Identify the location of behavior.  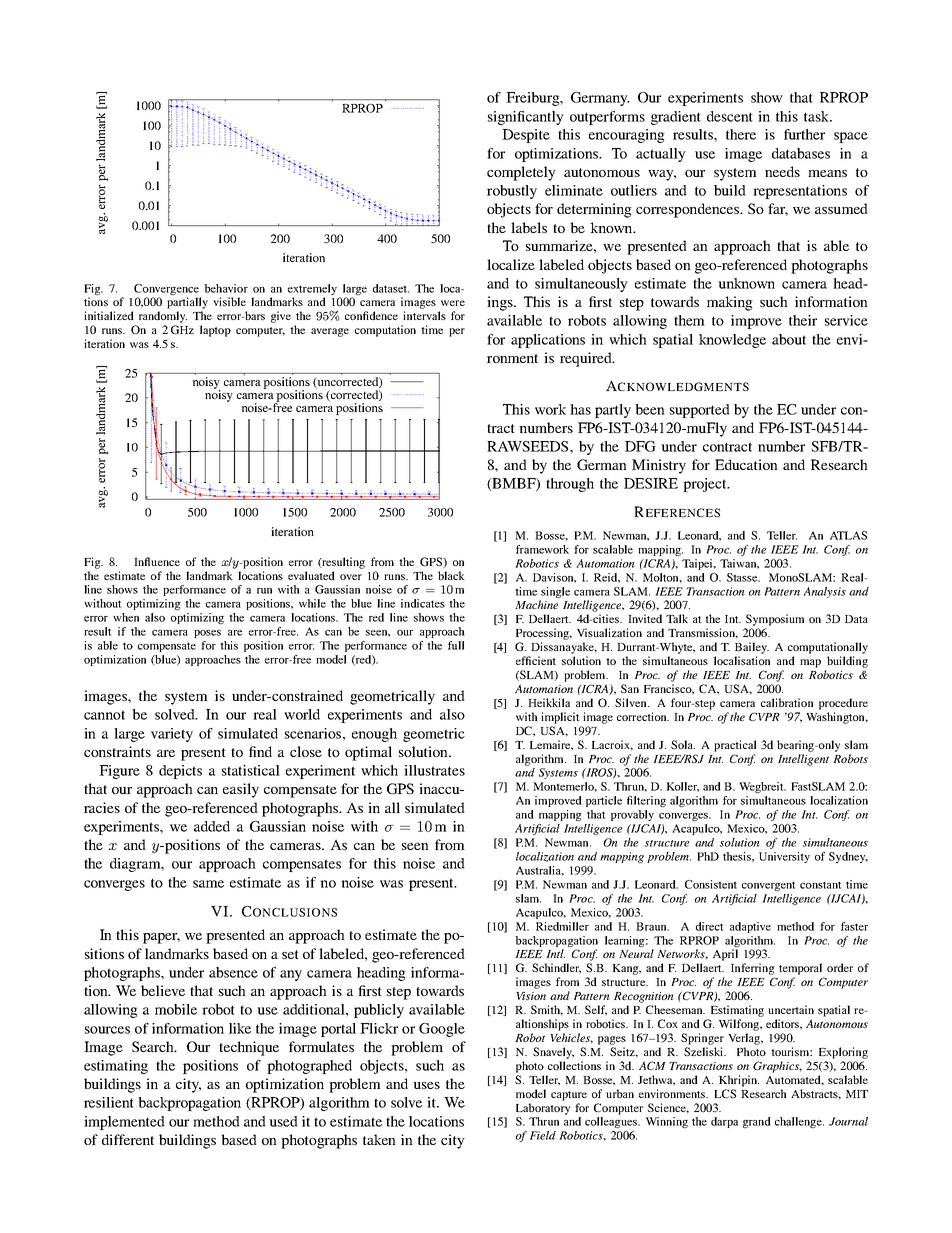
(226, 288).
